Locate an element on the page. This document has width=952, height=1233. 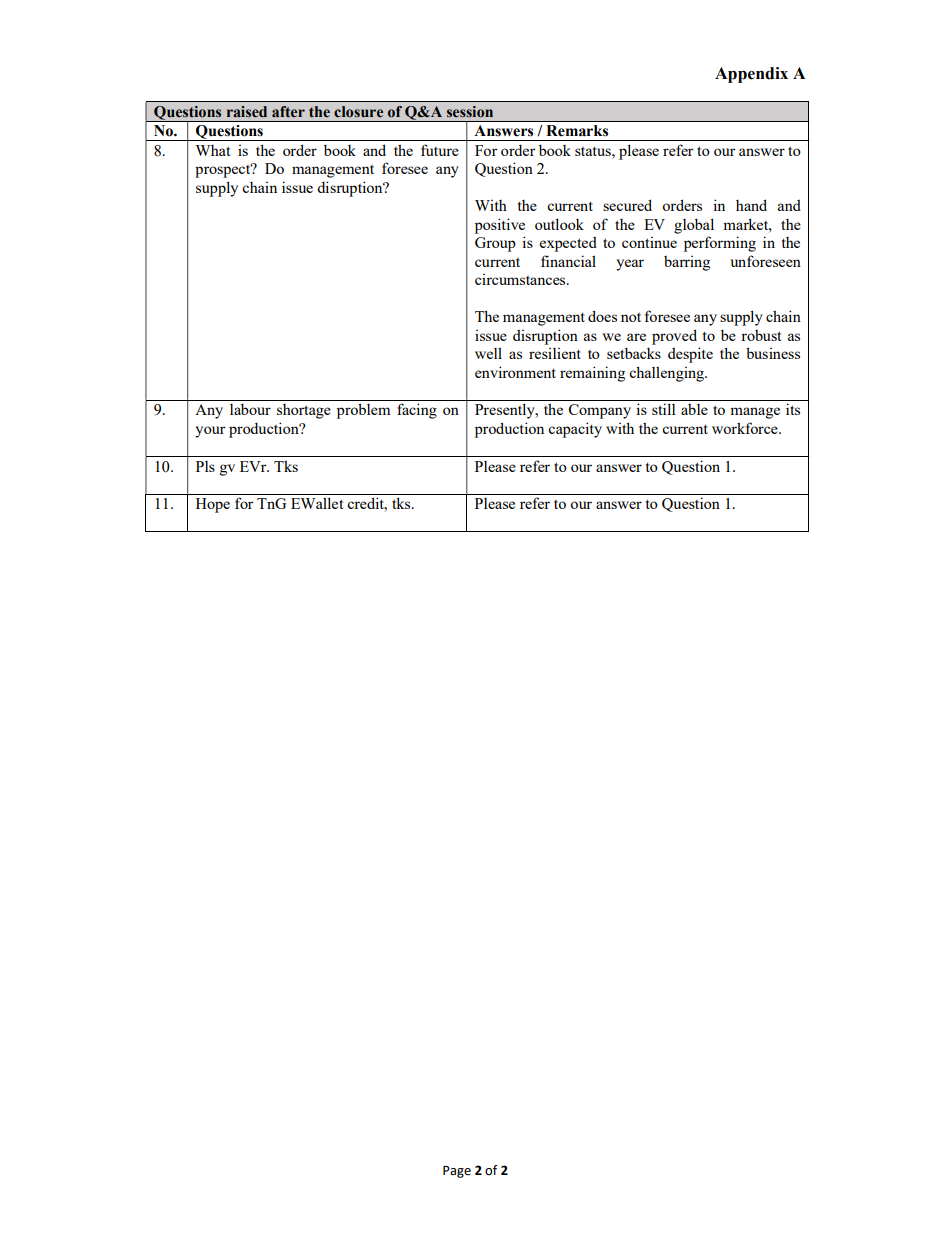
after is located at coordinates (288, 111).
